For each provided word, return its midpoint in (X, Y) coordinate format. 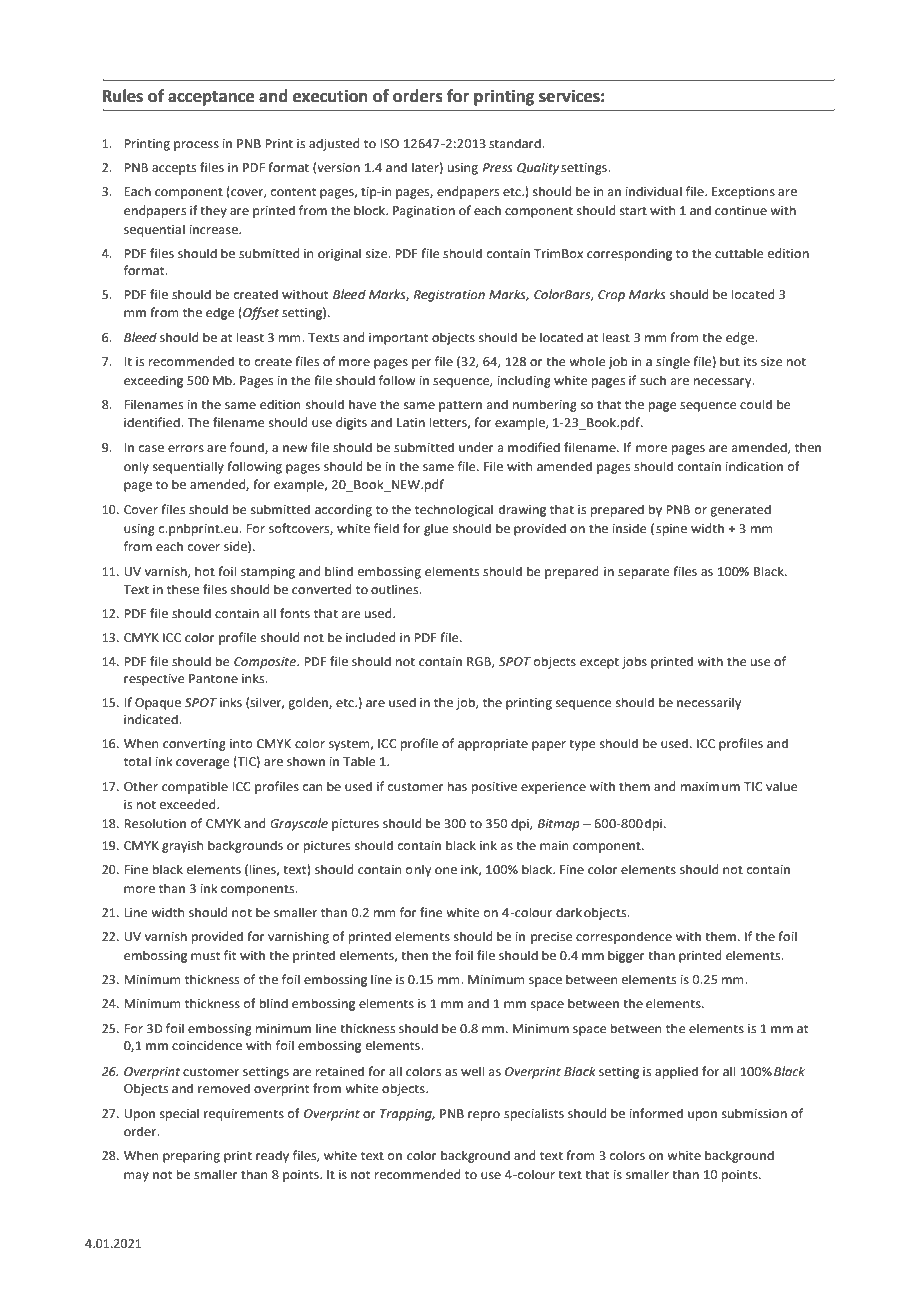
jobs (634, 662)
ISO (389, 144)
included (371, 637)
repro (484, 1116)
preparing (191, 1157)
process (196, 146)
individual (654, 191)
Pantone (213, 679)
